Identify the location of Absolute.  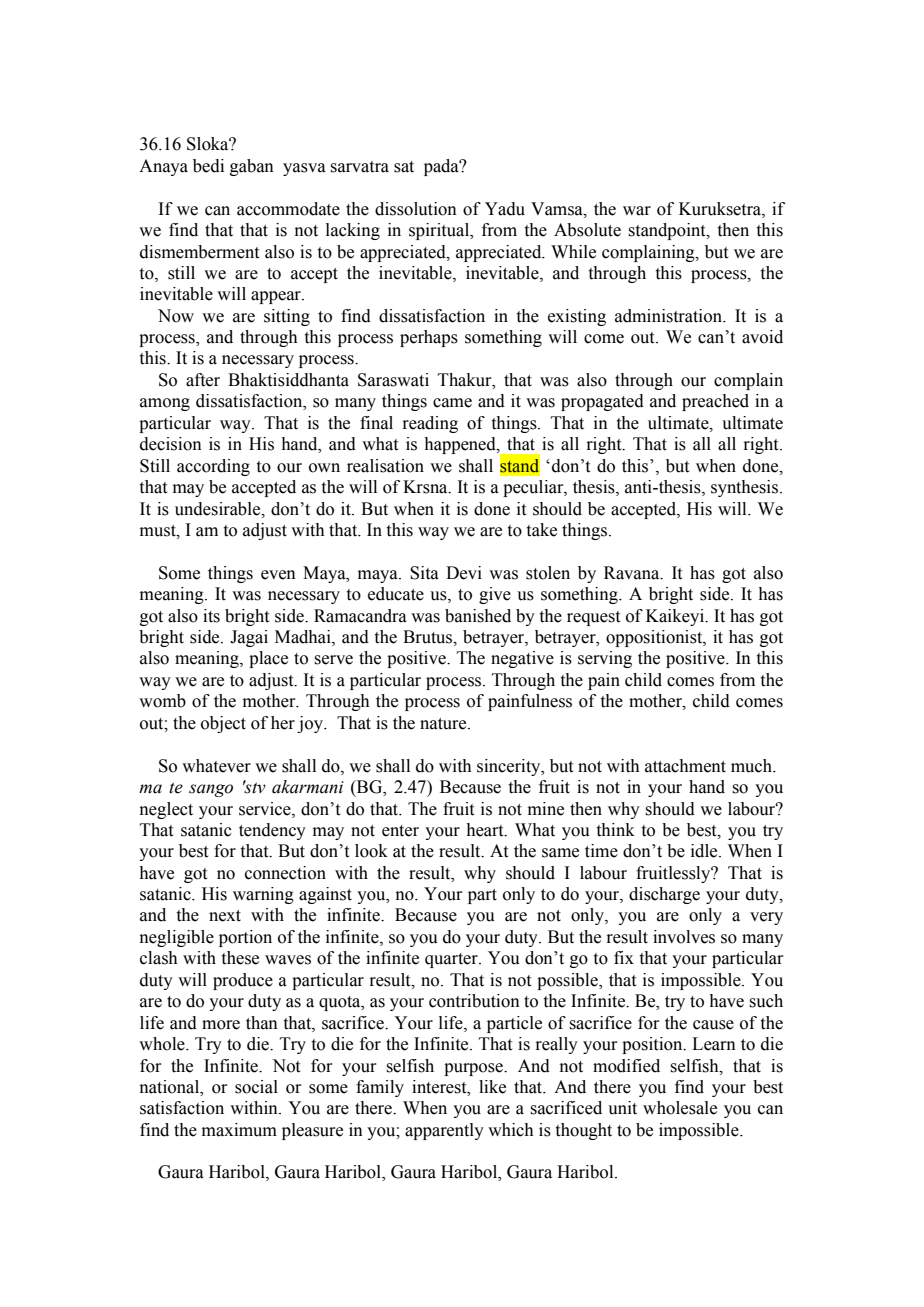
(587, 230).
